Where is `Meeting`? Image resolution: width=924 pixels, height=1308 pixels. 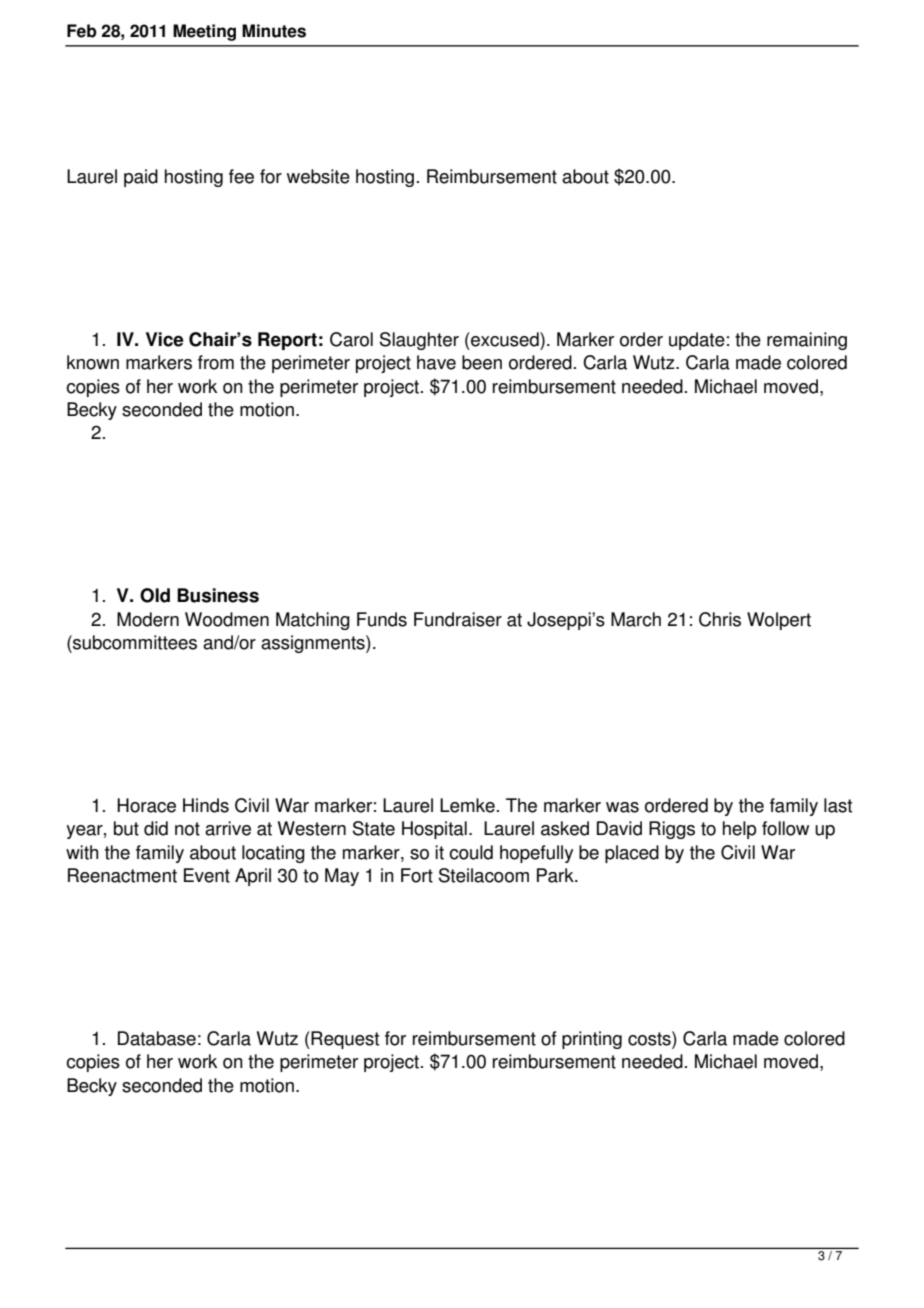 Meeting is located at coordinates (204, 32).
